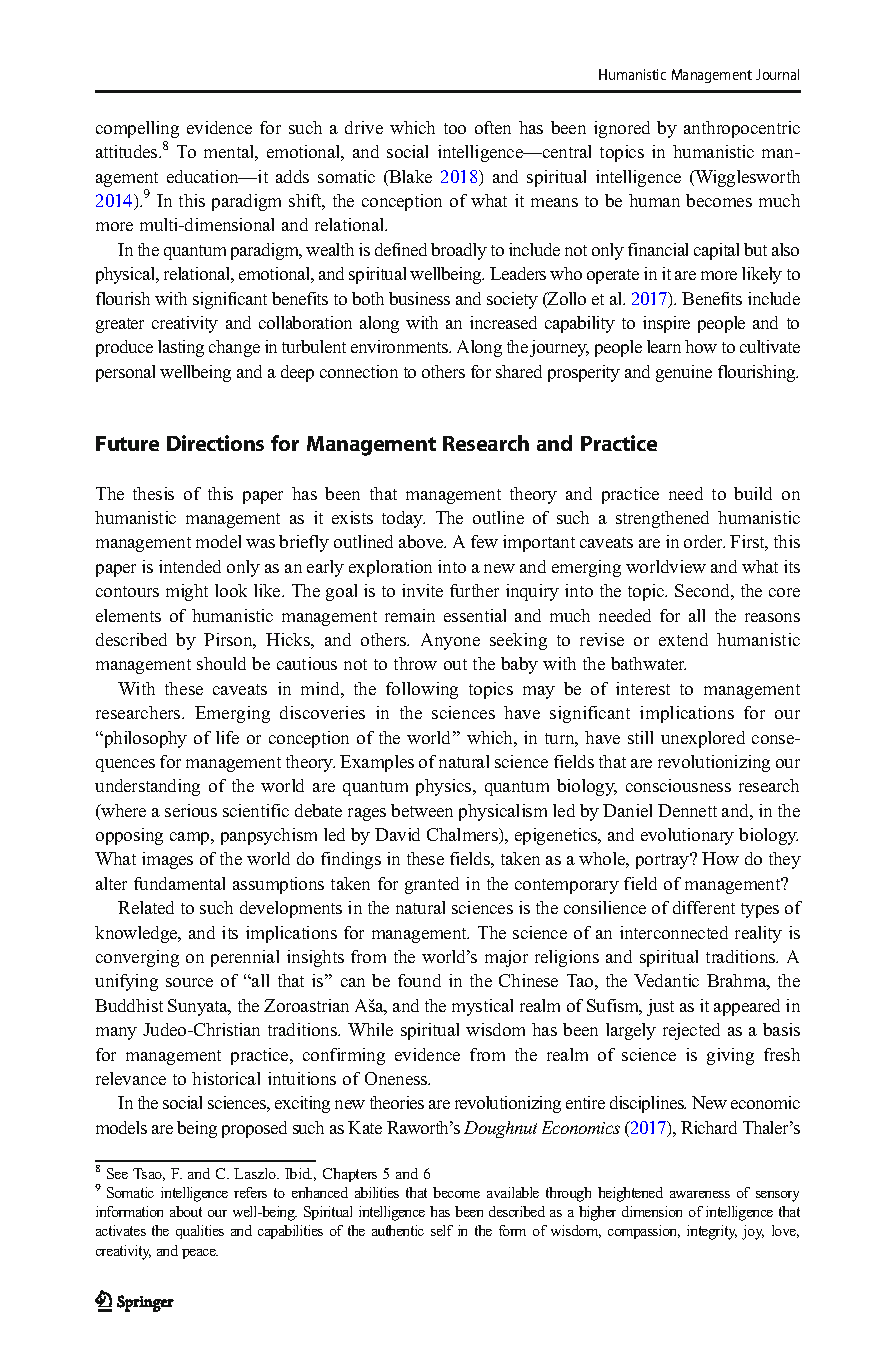 Image resolution: width=896 pixels, height=1359 pixels. What do you see at coordinates (684, 373) in the document?
I see `genuine` at bounding box center [684, 373].
